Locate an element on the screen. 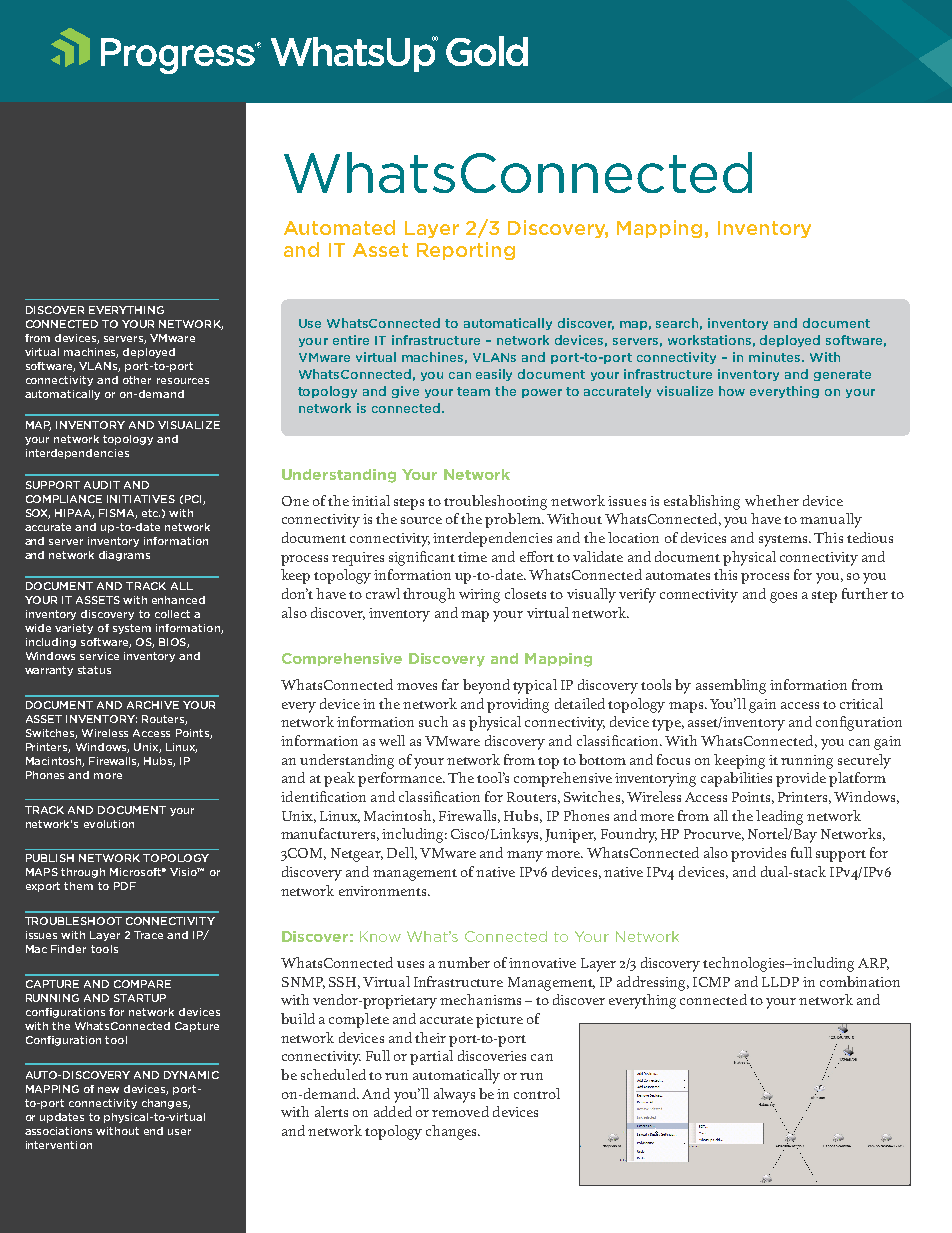 The image size is (952, 1233). PDF is located at coordinates (125, 886).
